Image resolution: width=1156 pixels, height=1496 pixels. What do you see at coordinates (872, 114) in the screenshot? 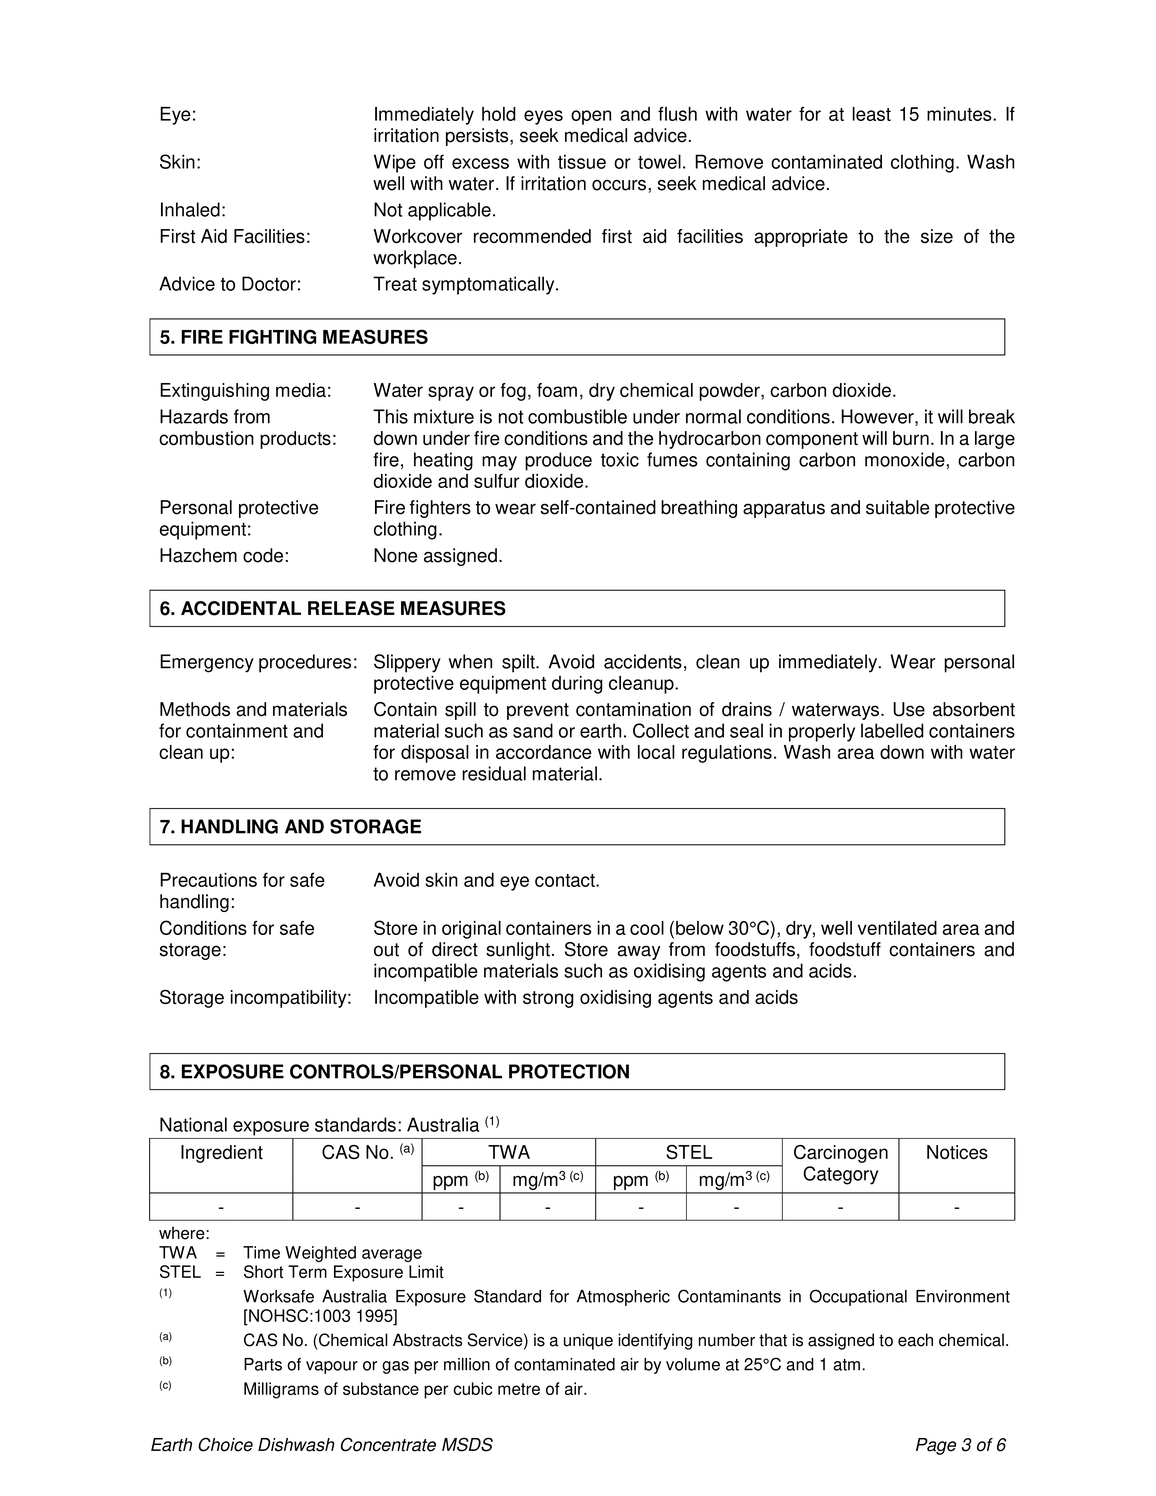
I see `least` at bounding box center [872, 114].
